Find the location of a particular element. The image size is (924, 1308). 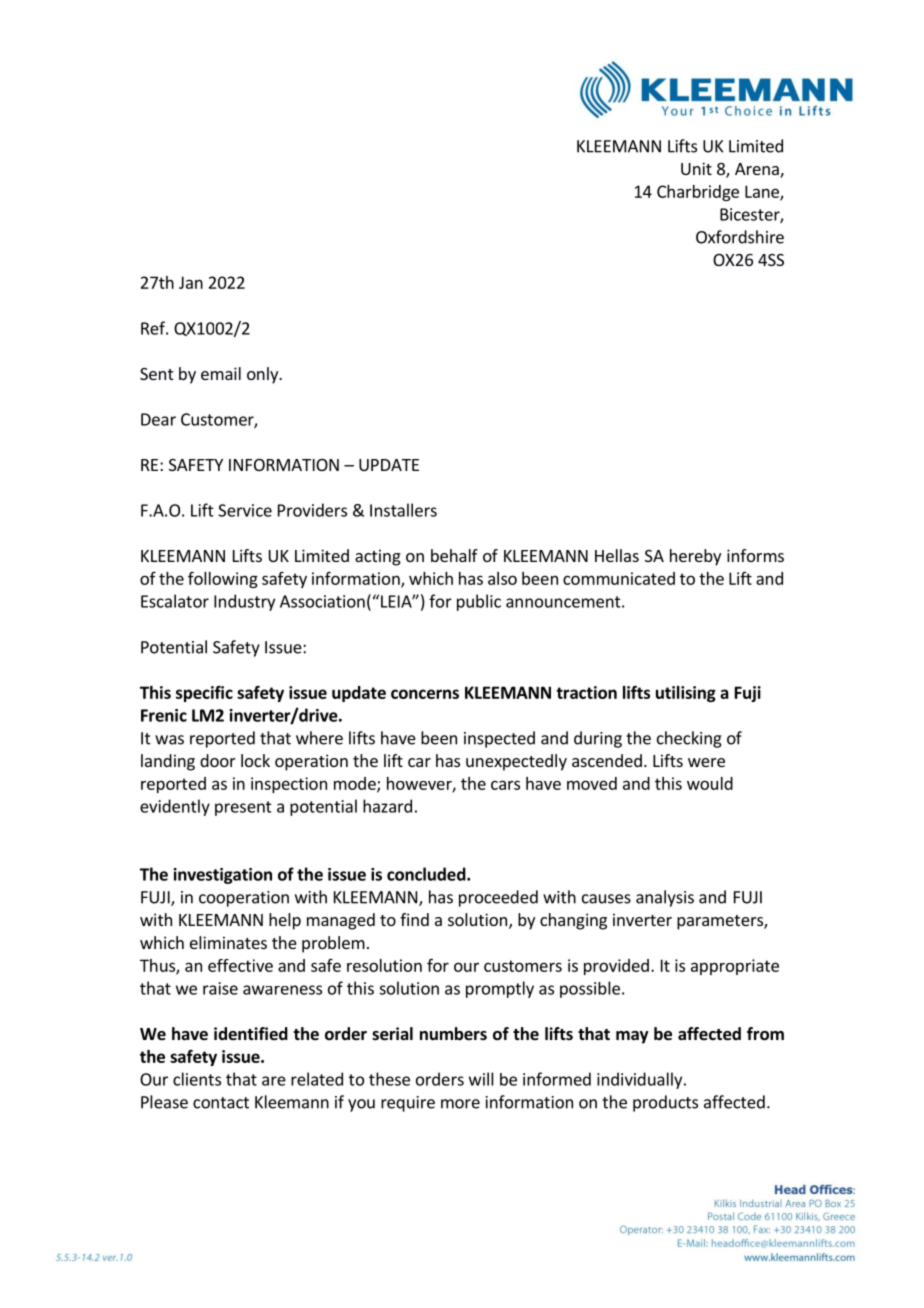

public is located at coordinates (479, 602).
